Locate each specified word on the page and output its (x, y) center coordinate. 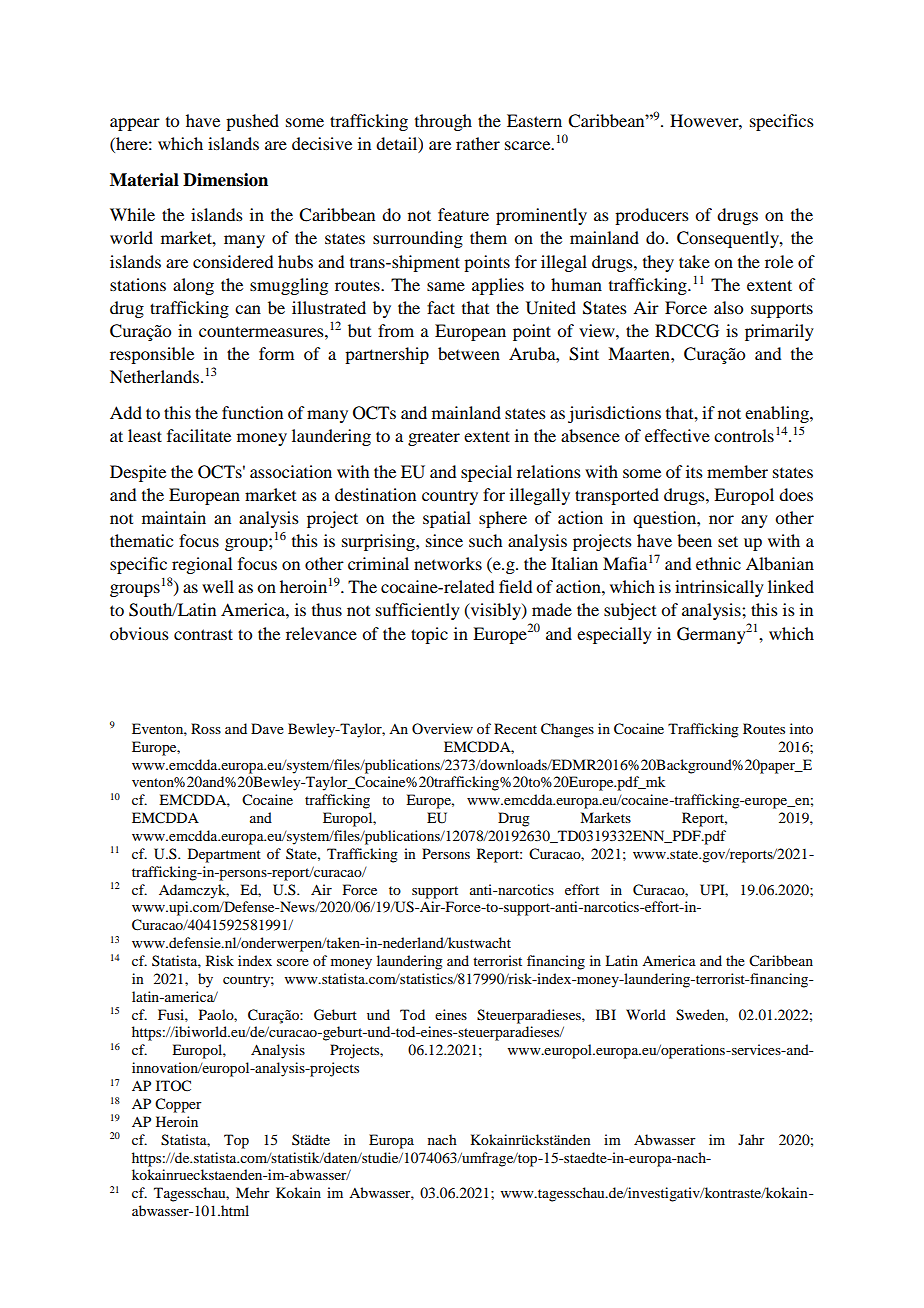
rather (478, 143)
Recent (515, 728)
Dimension (225, 180)
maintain (174, 517)
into (801, 728)
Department (224, 855)
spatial (447, 519)
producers (652, 216)
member (737, 471)
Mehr (253, 1192)
